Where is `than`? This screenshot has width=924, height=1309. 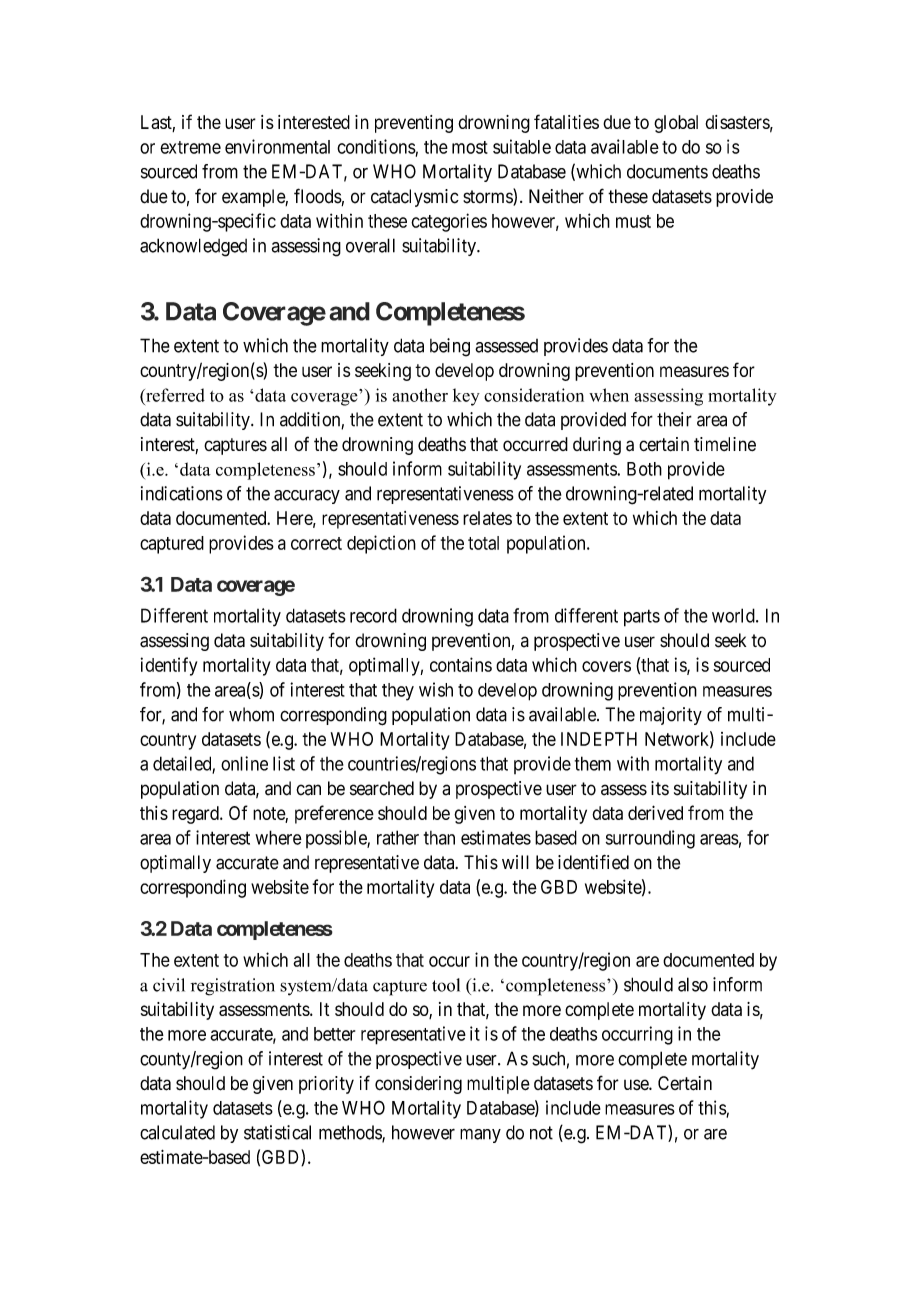
than is located at coordinates (439, 838).
